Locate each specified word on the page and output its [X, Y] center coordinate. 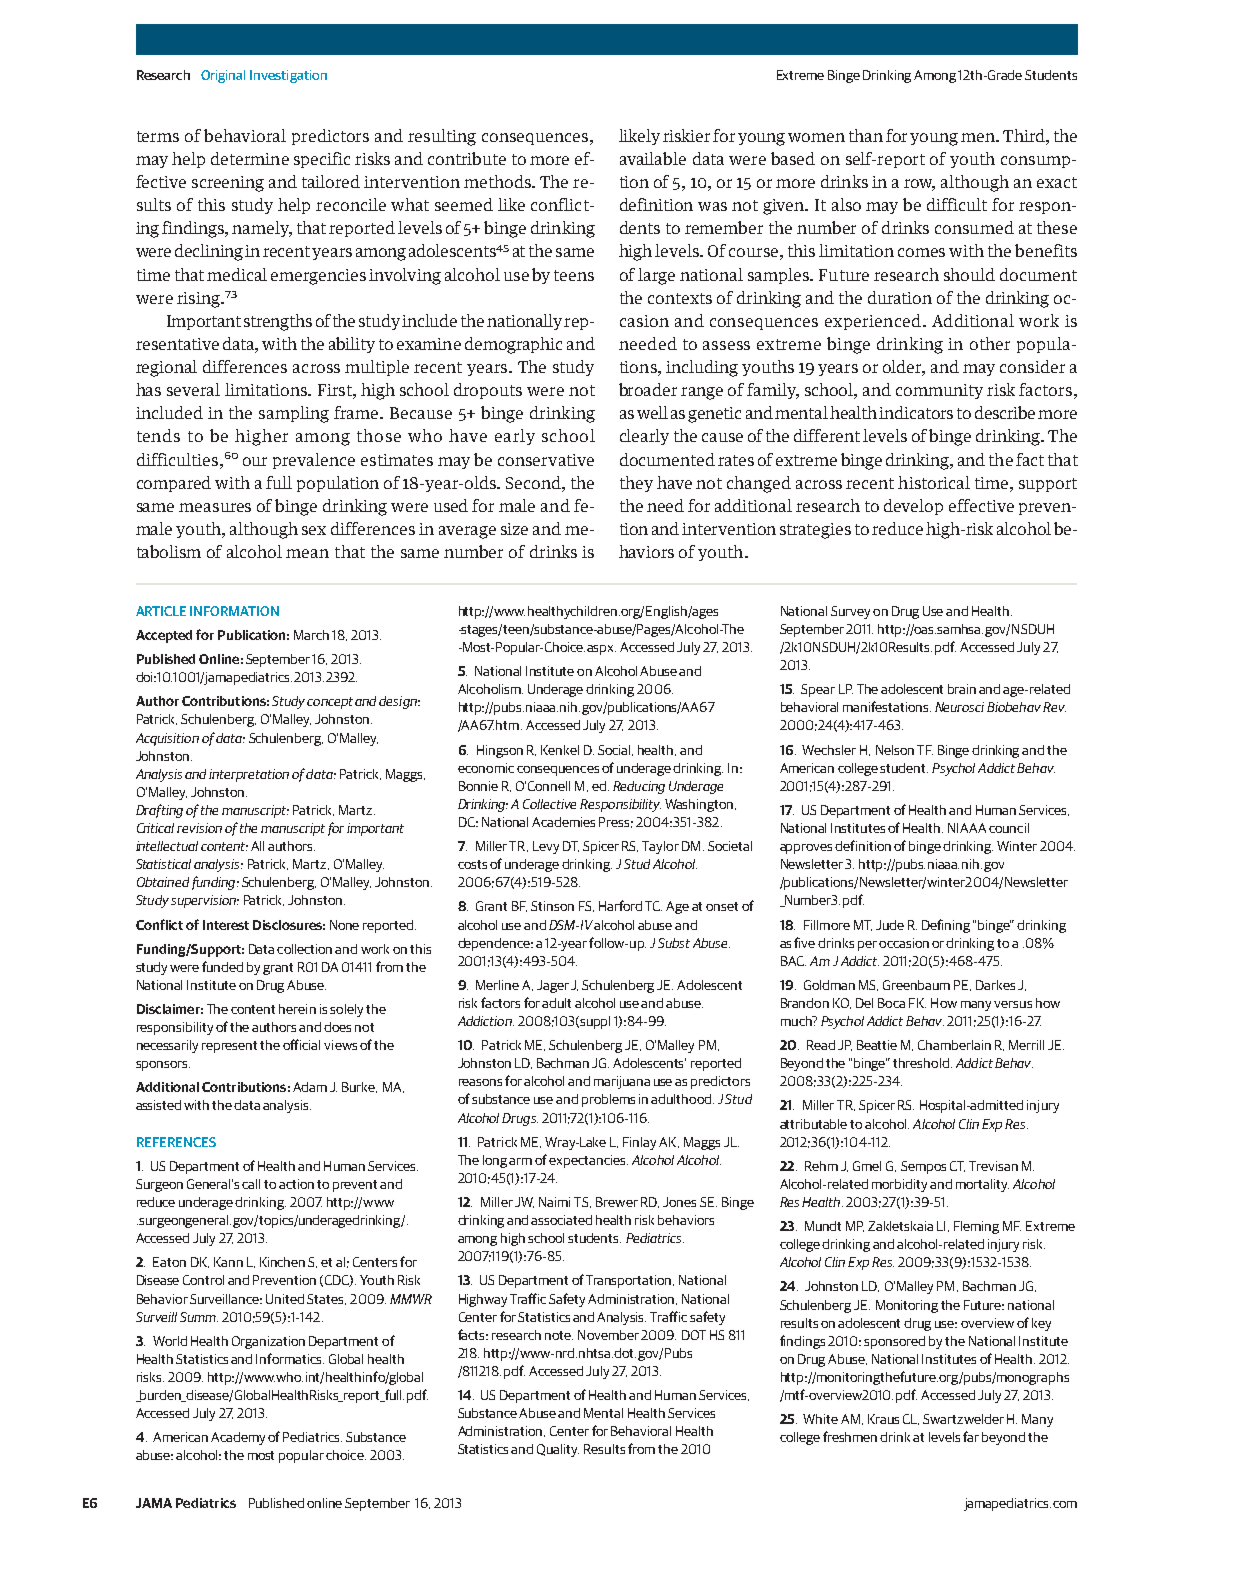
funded [222, 966]
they [636, 484]
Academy [238, 1438]
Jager [553, 986]
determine [250, 158]
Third [1025, 135]
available [653, 158]
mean [307, 553]
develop [913, 507]
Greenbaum [916, 985]
